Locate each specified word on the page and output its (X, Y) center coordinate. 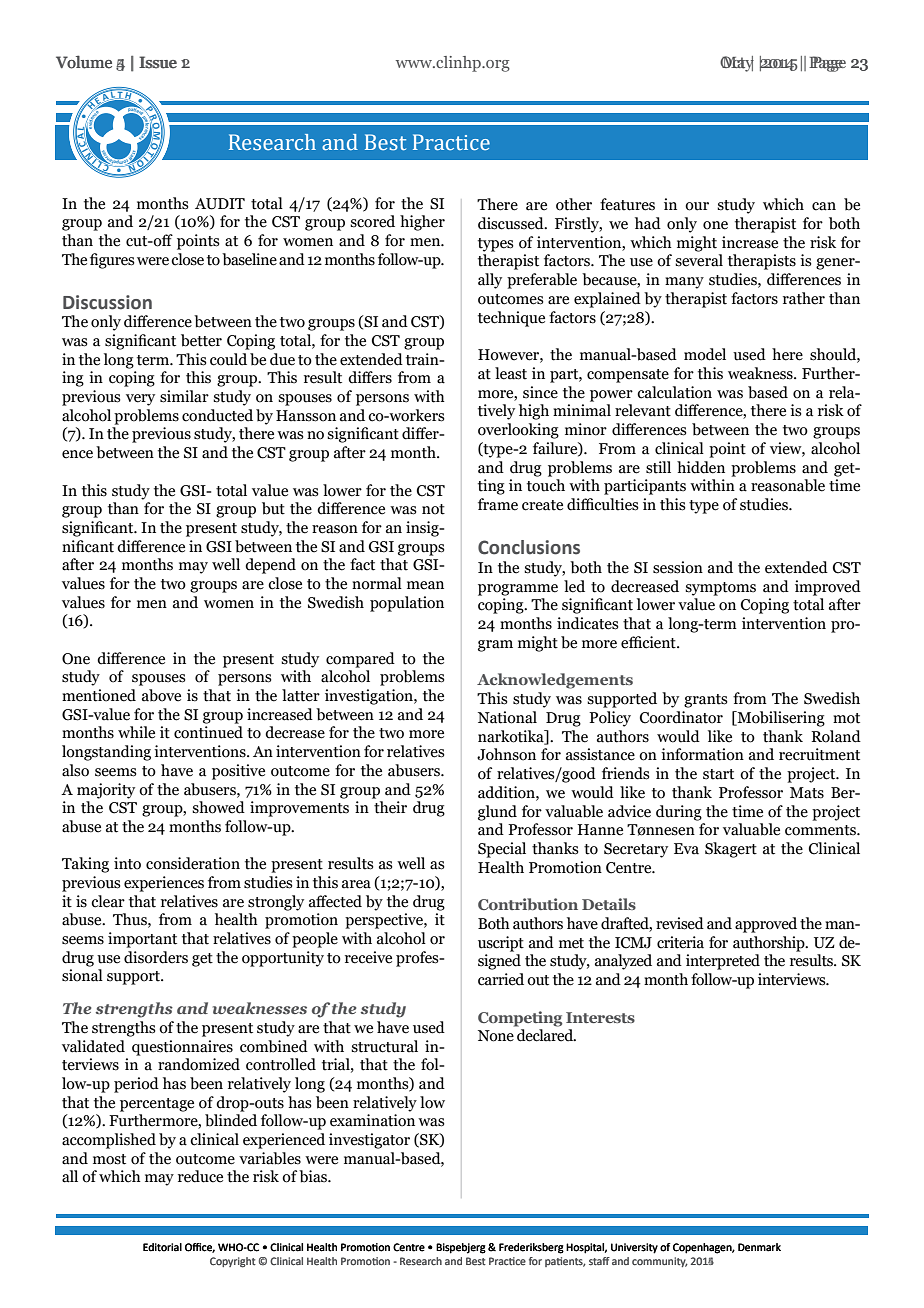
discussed (512, 223)
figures (112, 261)
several (699, 260)
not (433, 509)
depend (270, 566)
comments (821, 830)
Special (502, 850)
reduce (200, 1176)
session (678, 567)
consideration (193, 863)
